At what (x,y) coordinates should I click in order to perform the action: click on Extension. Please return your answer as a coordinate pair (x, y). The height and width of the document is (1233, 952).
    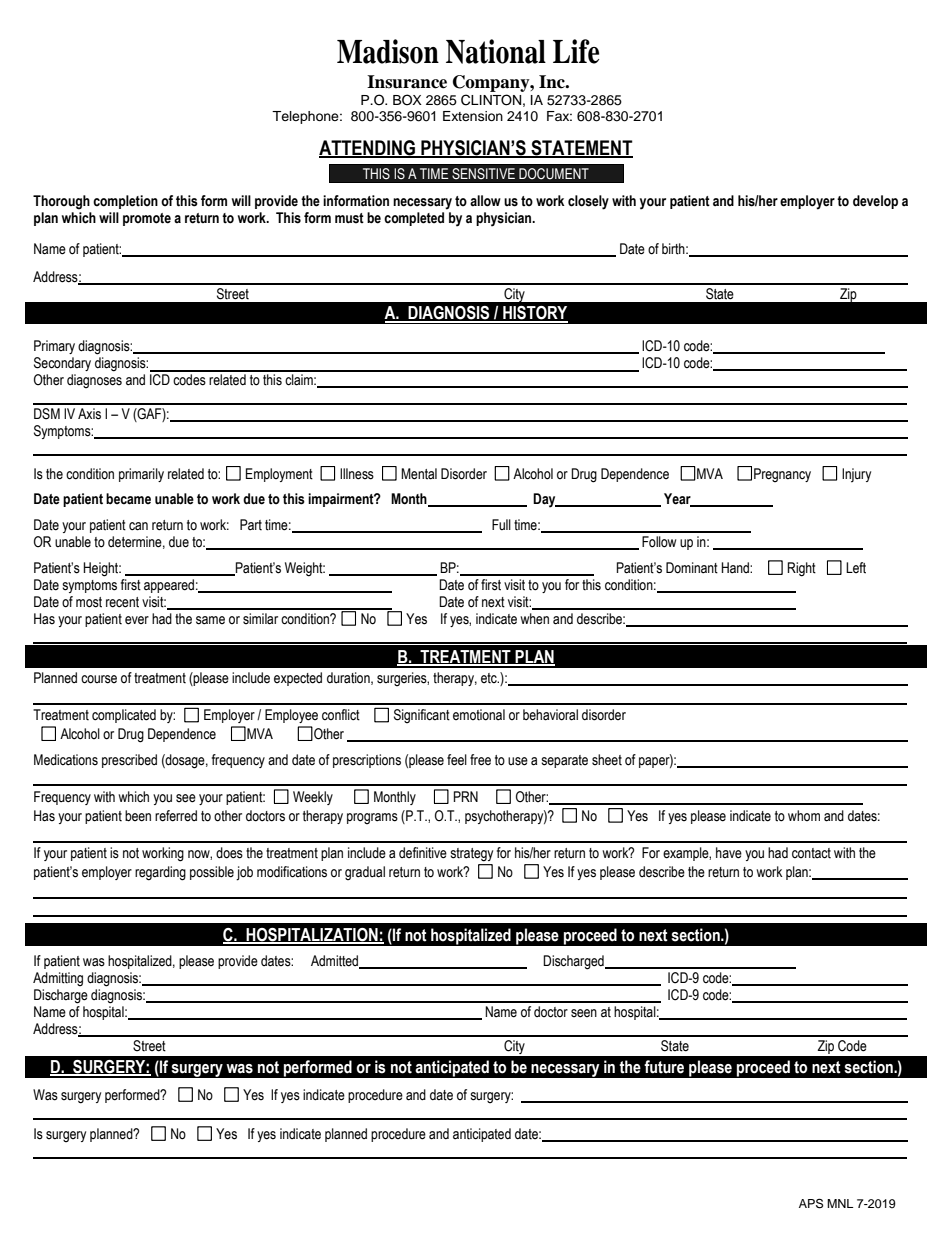
    Looking at the image, I should click on (473, 116).
